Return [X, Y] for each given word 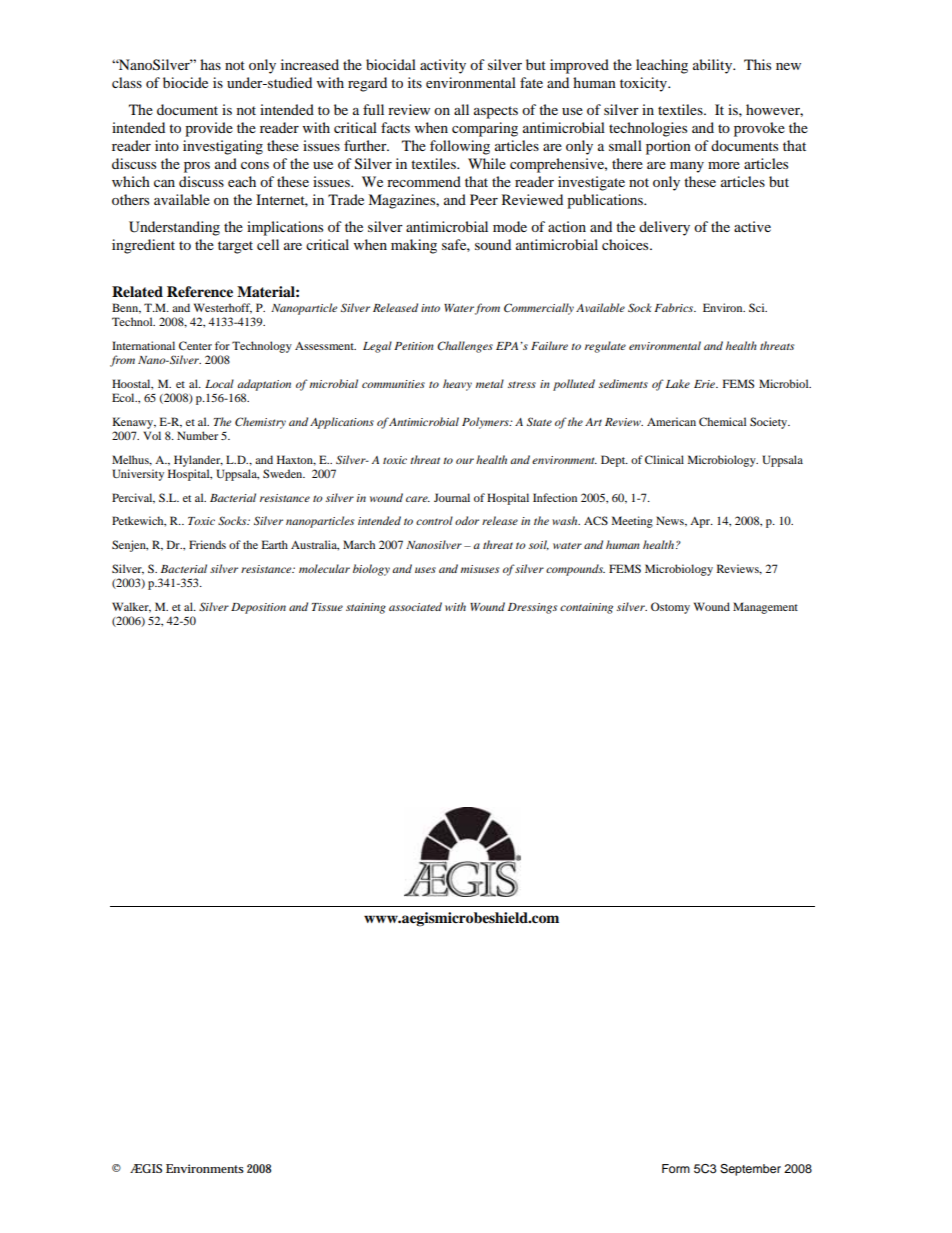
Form [676, 1168]
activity [443, 66]
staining [366, 608]
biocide [185, 82]
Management [765, 608]
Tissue [327, 607]
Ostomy [670, 608]
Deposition [258, 608]
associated [415, 606]
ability [714, 66]
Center [195, 345]
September [750, 1170]
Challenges [465, 347]
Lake [678, 383]
